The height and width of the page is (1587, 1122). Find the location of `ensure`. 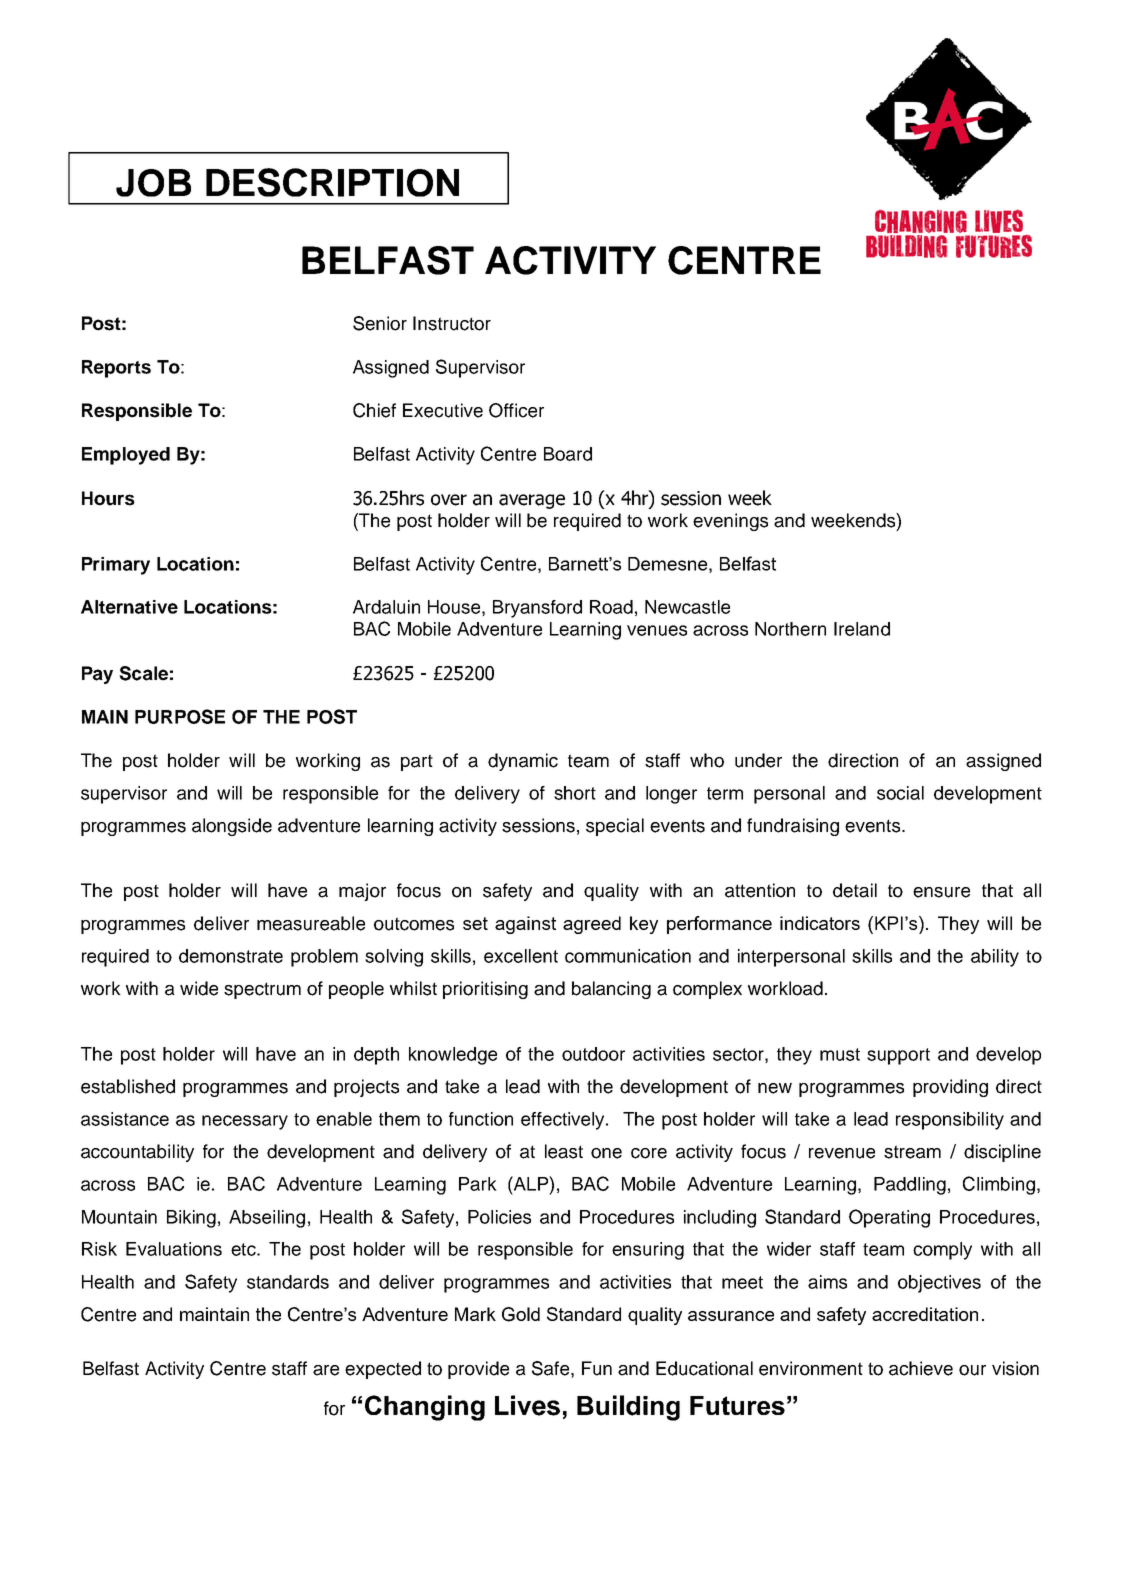

ensure is located at coordinates (941, 892).
